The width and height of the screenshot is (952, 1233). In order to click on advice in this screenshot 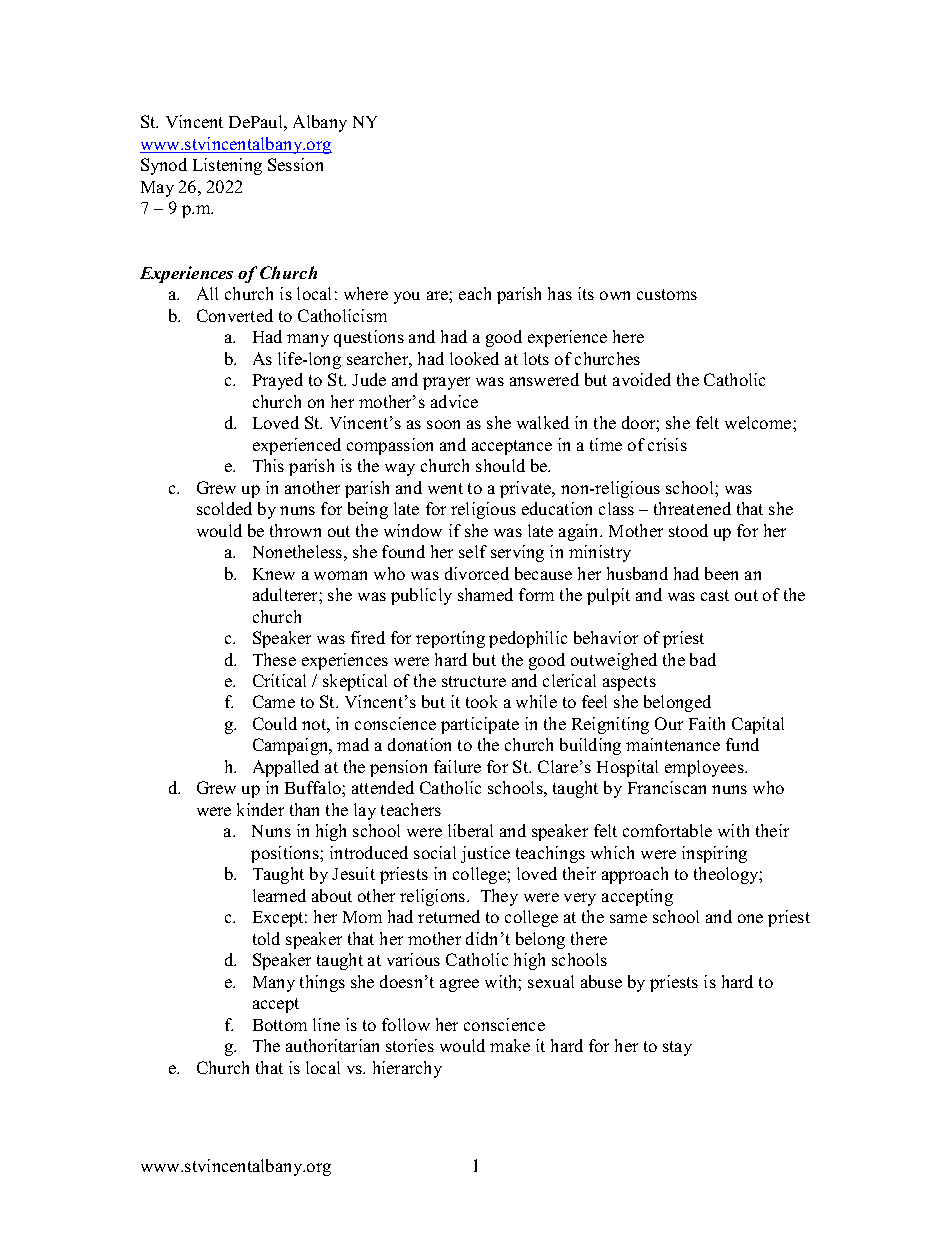, I will do `click(454, 401)`.
